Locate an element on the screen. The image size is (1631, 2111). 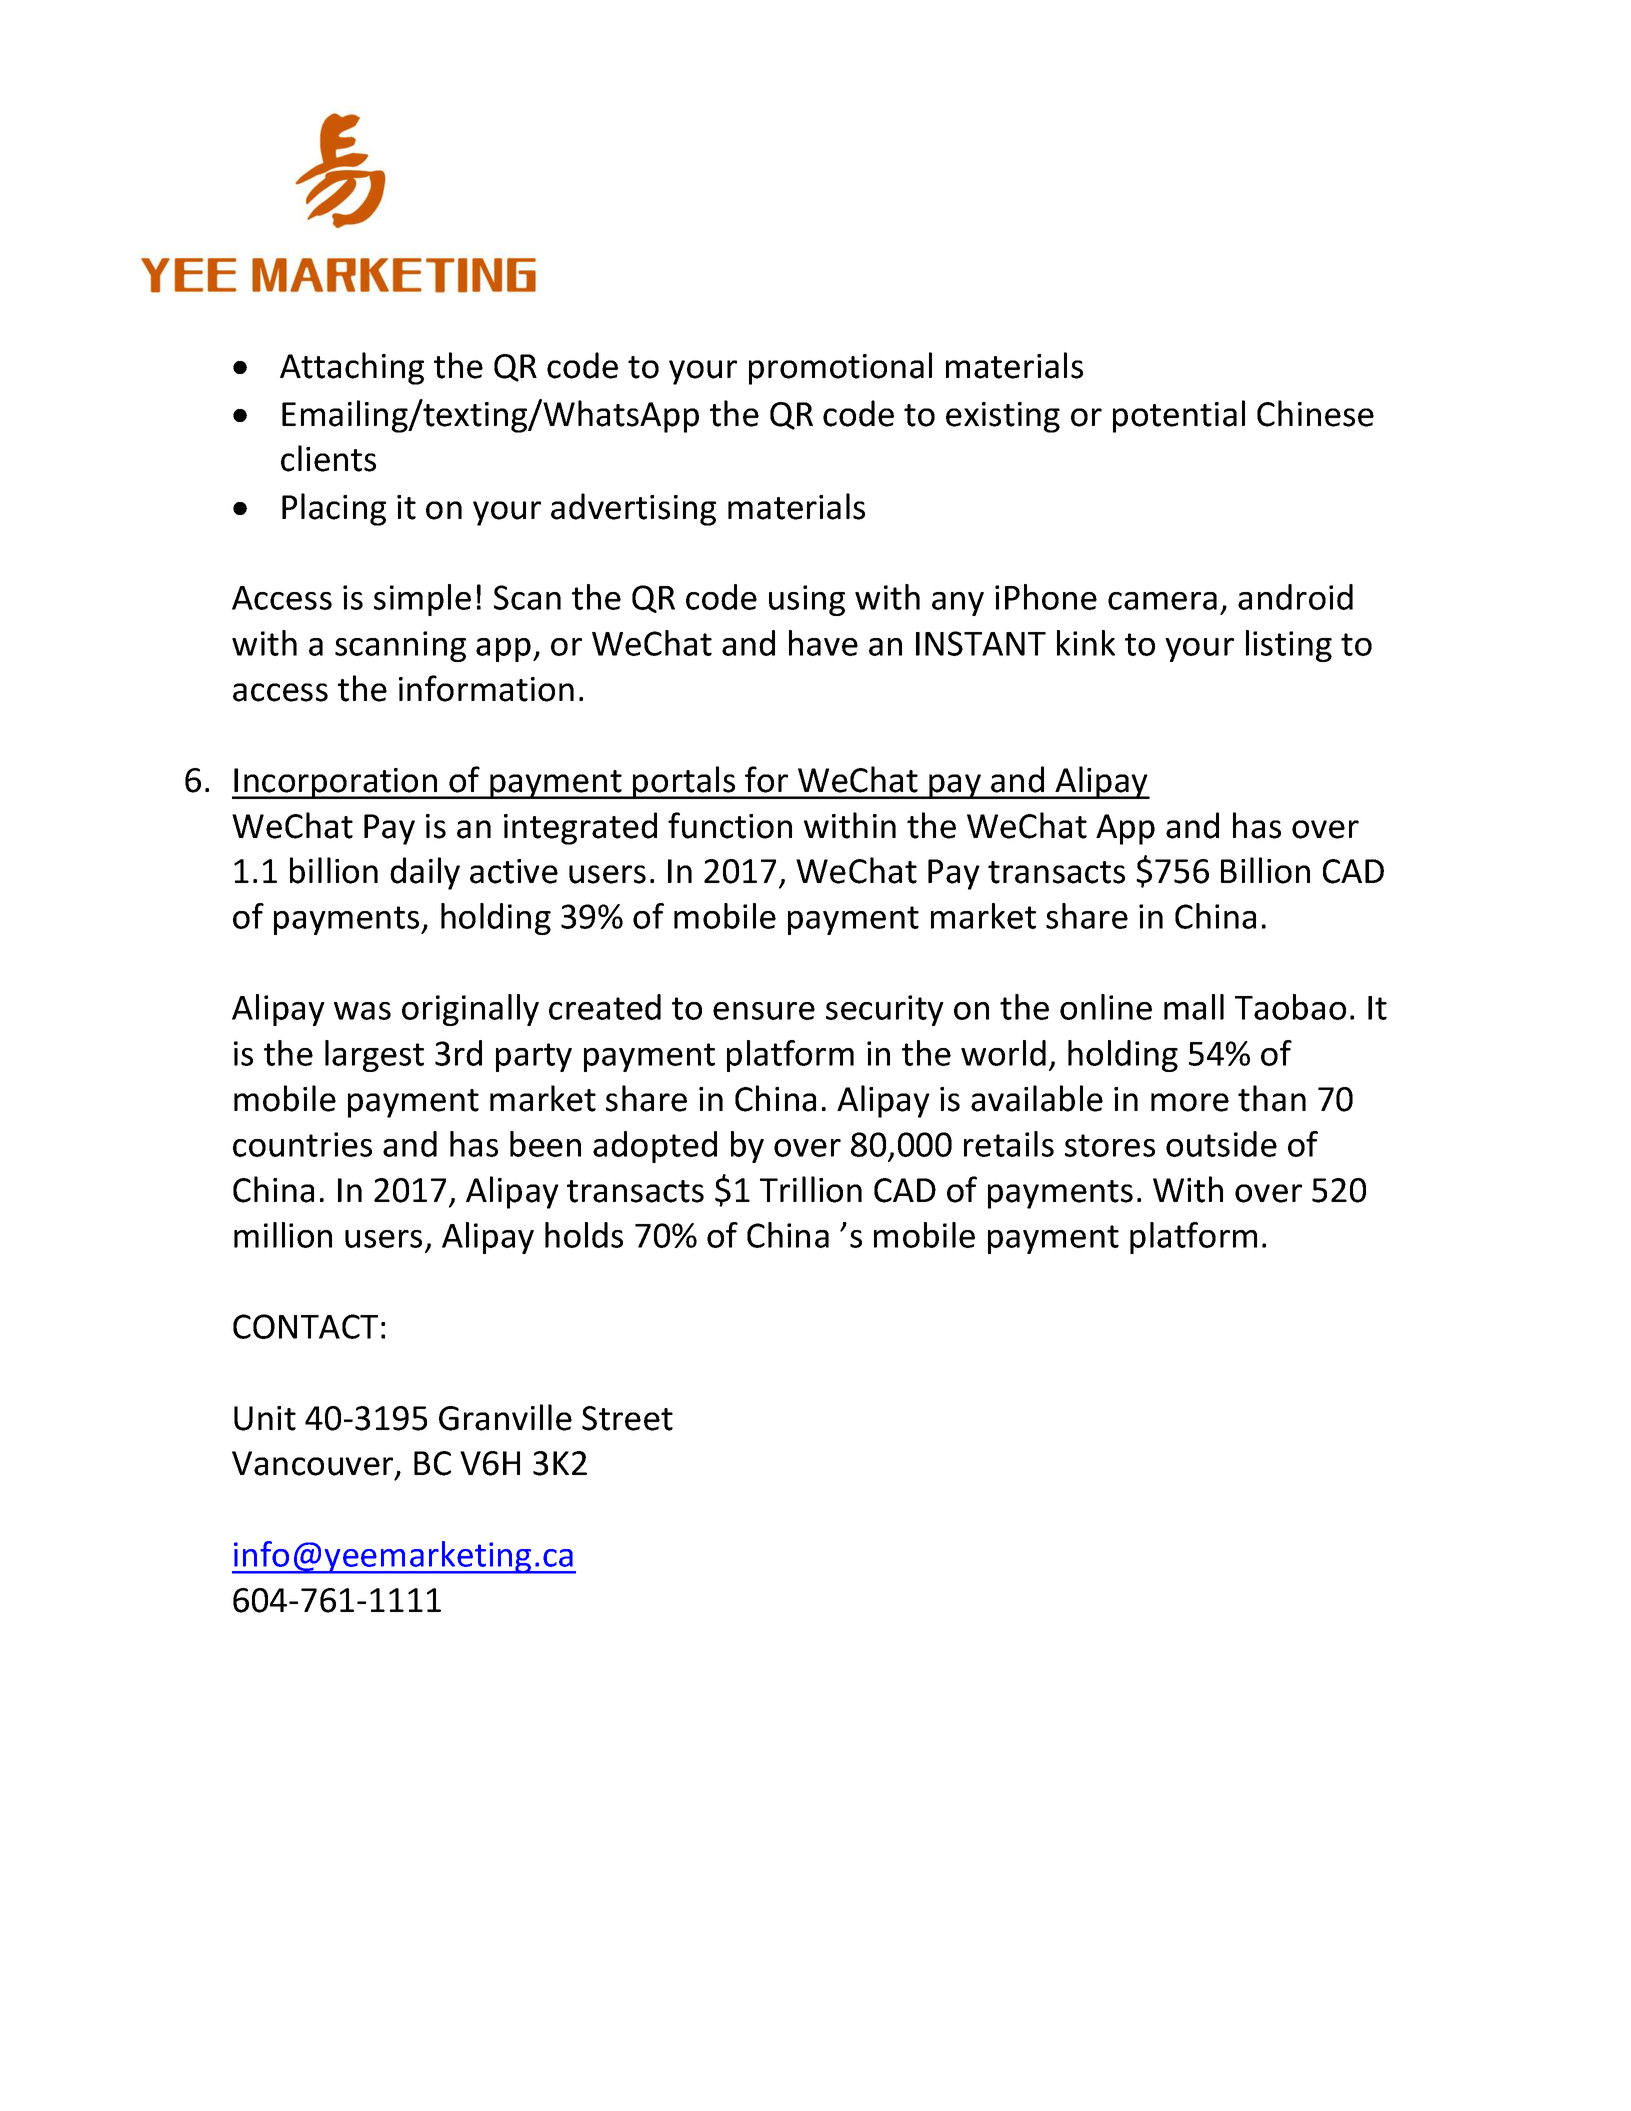
daily is located at coordinates (425, 873).
